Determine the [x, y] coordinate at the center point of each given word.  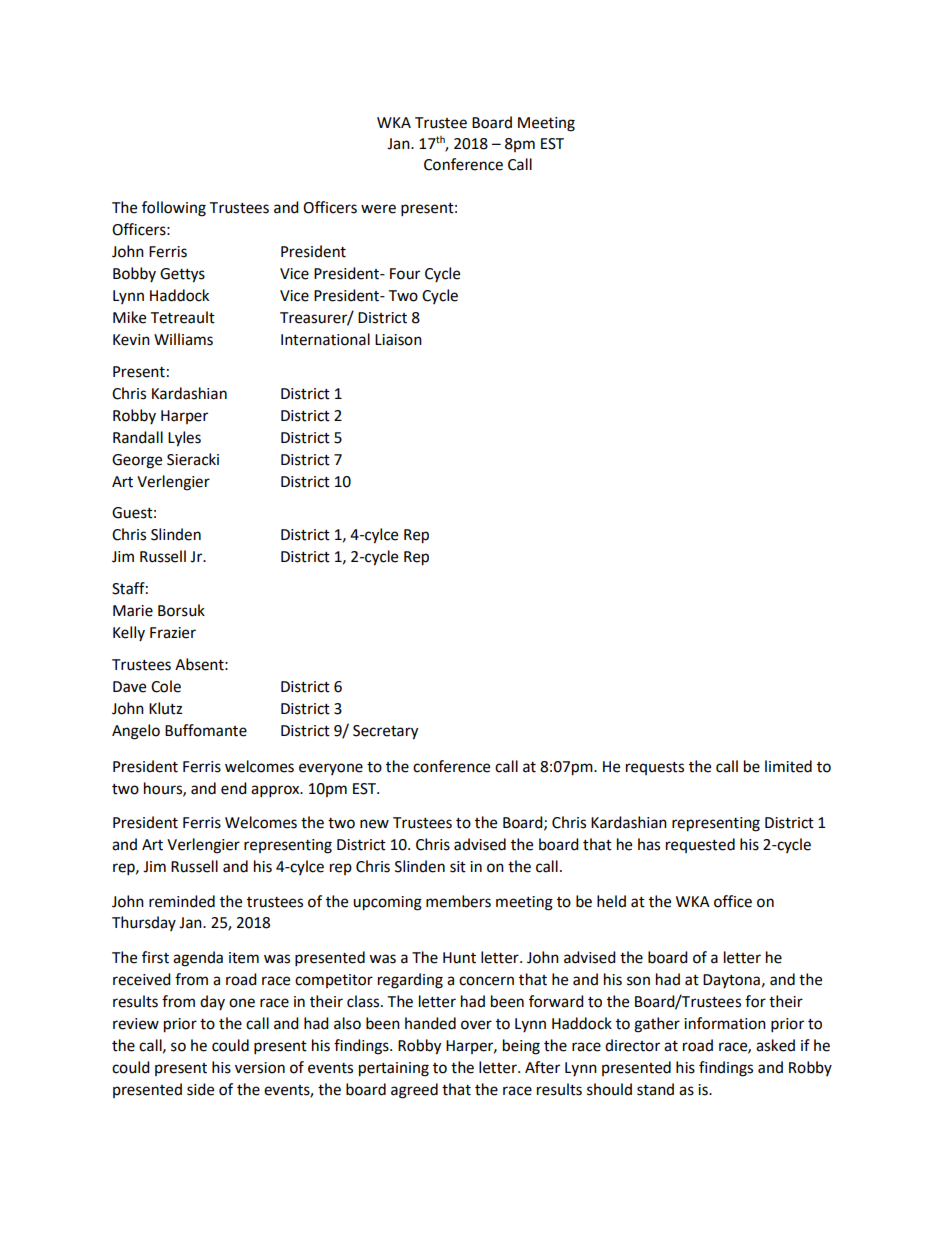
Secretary [385, 732]
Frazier [173, 633]
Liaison [398, 340]
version [260, 1068]
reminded [182, 901]
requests [655, 768]
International [325, 339]
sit [458, 867]
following [174, 209]
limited [788, 766]
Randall [138, 437]
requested [700, 845]
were [378, 209]
